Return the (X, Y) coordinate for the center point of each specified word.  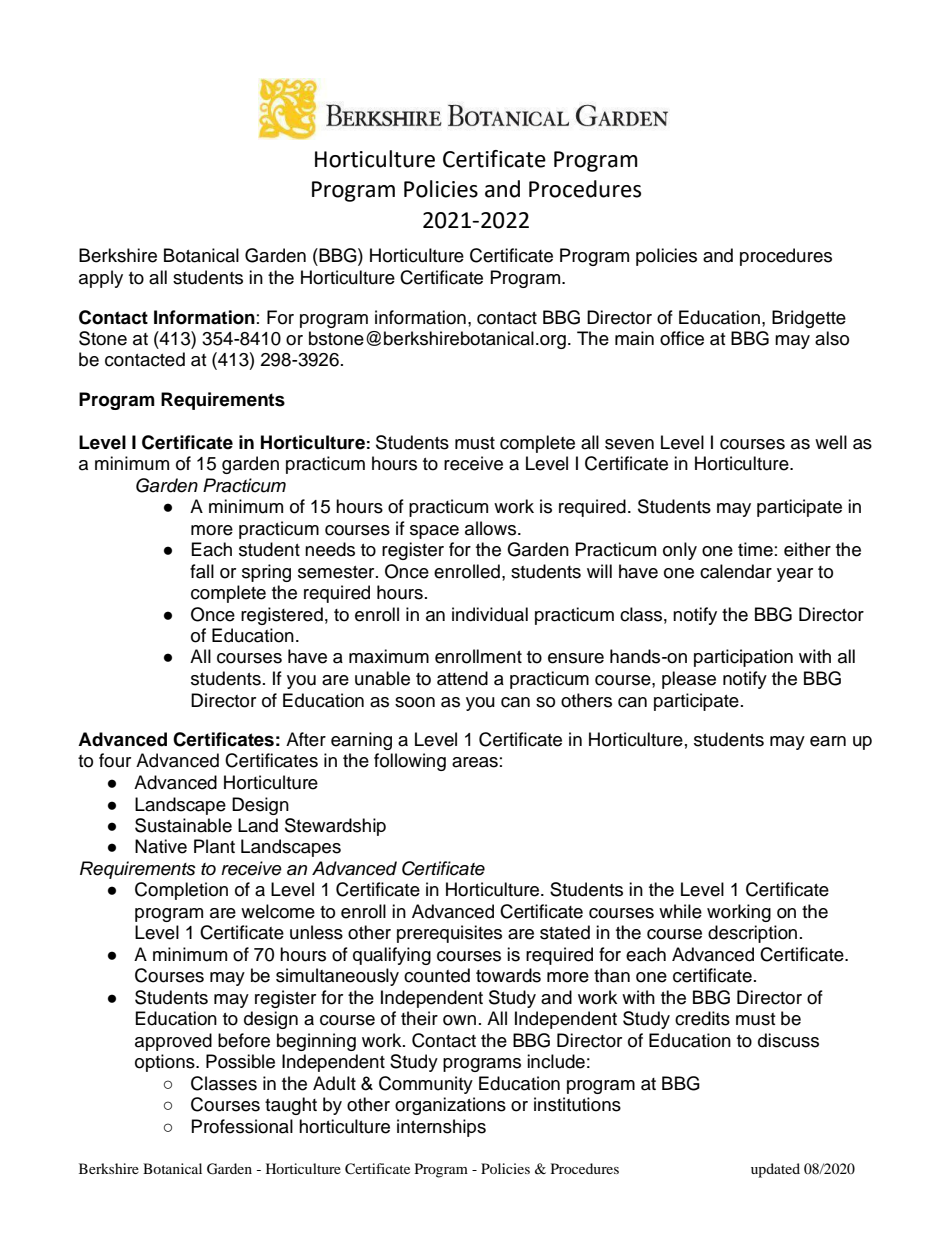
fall (202, 571)
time (755, 549)
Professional (242, 1126)
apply (101, 279)
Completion (181, 891)
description (752, 934)
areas (475, 762)
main (634, 338)
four (115, 760)
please (689, 680)
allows (490, 528)
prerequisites (449, 934)
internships (441, 1128)
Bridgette (809, 319)
